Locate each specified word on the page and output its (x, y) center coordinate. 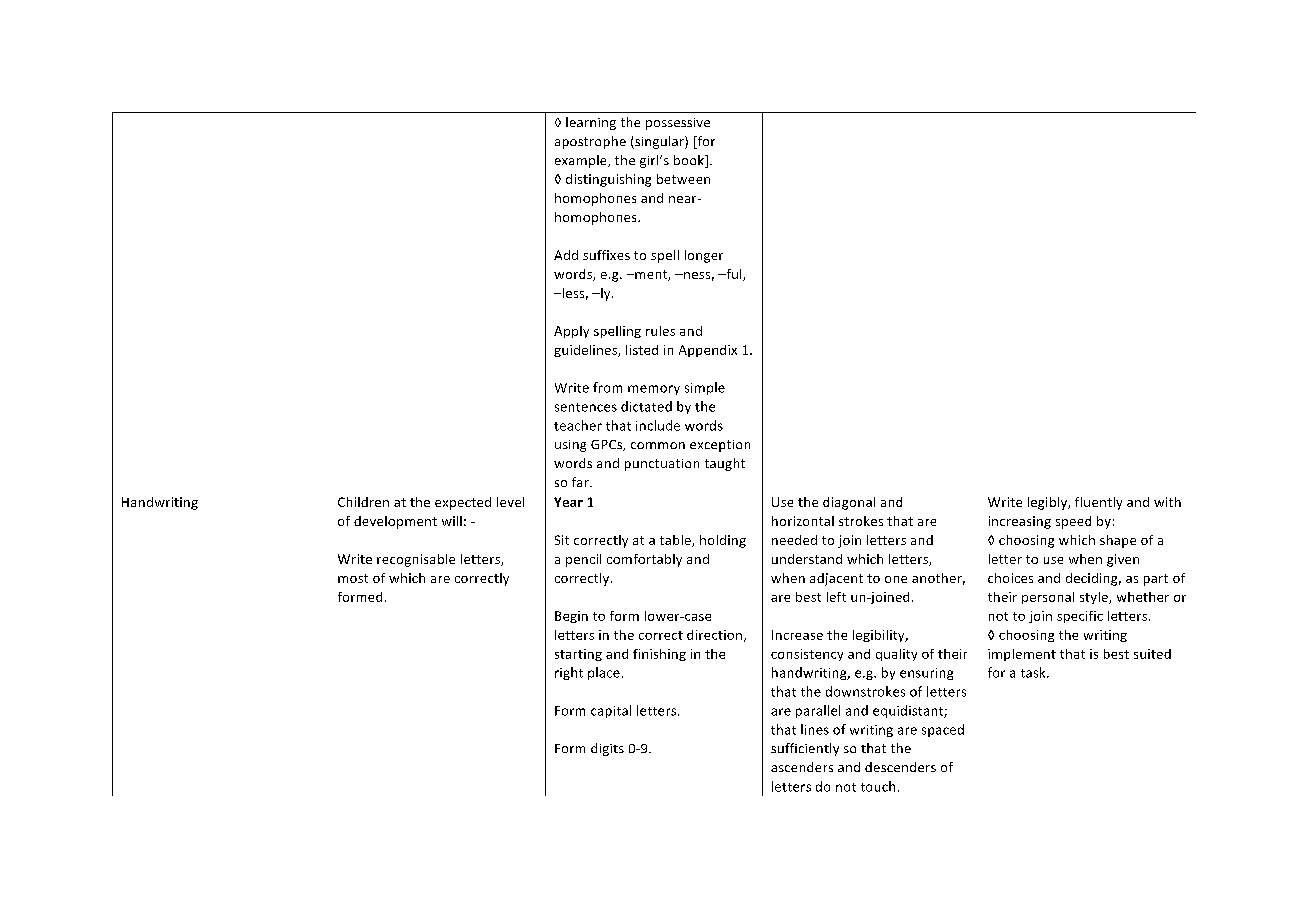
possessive (678, 124)
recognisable (416, 560)
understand (807, 559)
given (1123, 560)
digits (607, 749)
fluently (1098, 503)
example (582, 161)
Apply (571, 332)
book (690, 161)
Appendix (708, 351)
